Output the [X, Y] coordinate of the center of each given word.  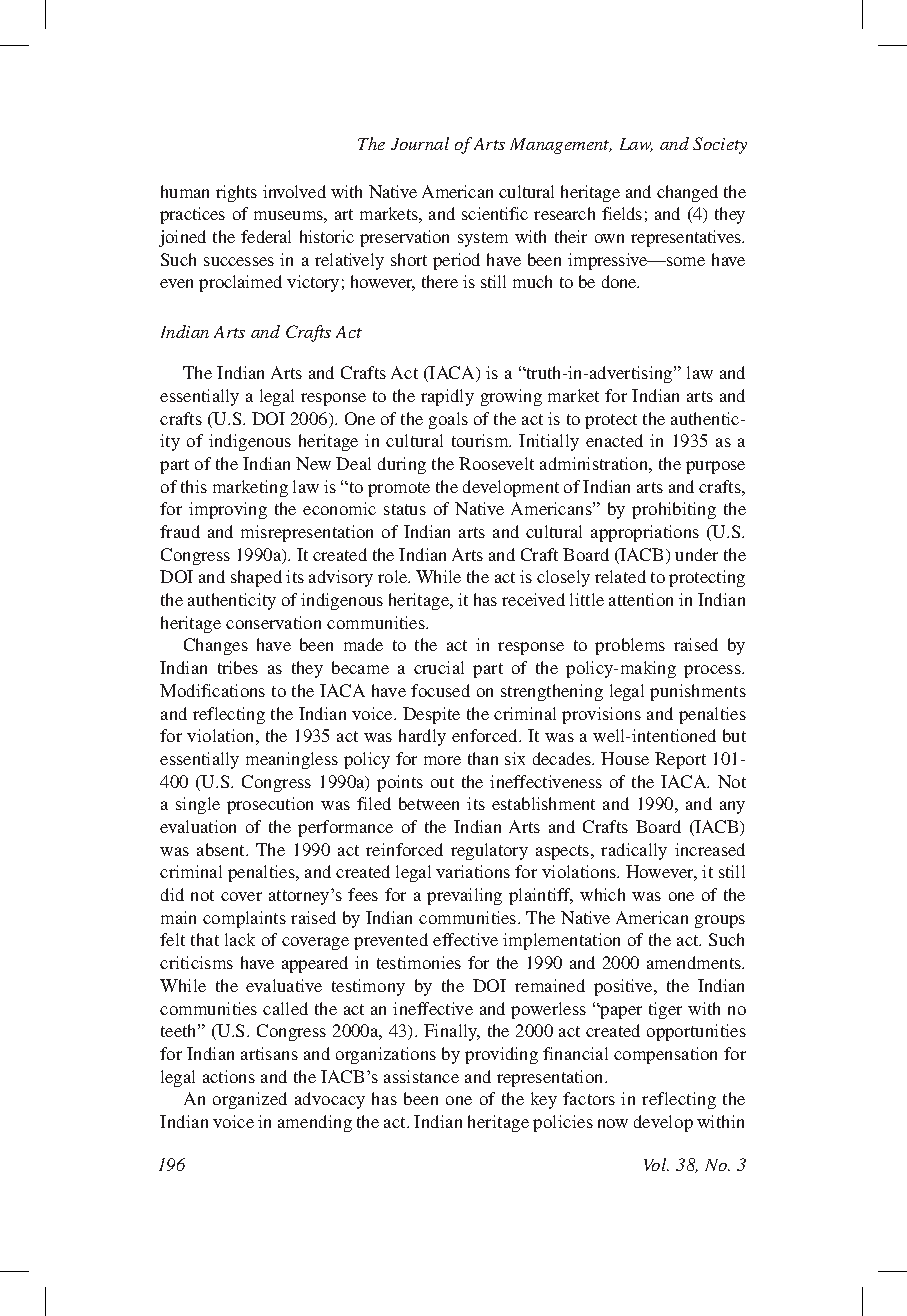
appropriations [645, 533]
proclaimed [240, 283]
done [620, 281]
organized [250, 1100]
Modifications [212, 690]
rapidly [447, 397]
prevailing [464, 896]
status [405, 509]
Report [680, 760]
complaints [244, 919]
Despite [431, 715]
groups [720, 921]
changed [687, 193]
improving [228, 510]
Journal [420, 143]
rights [236, 193]
